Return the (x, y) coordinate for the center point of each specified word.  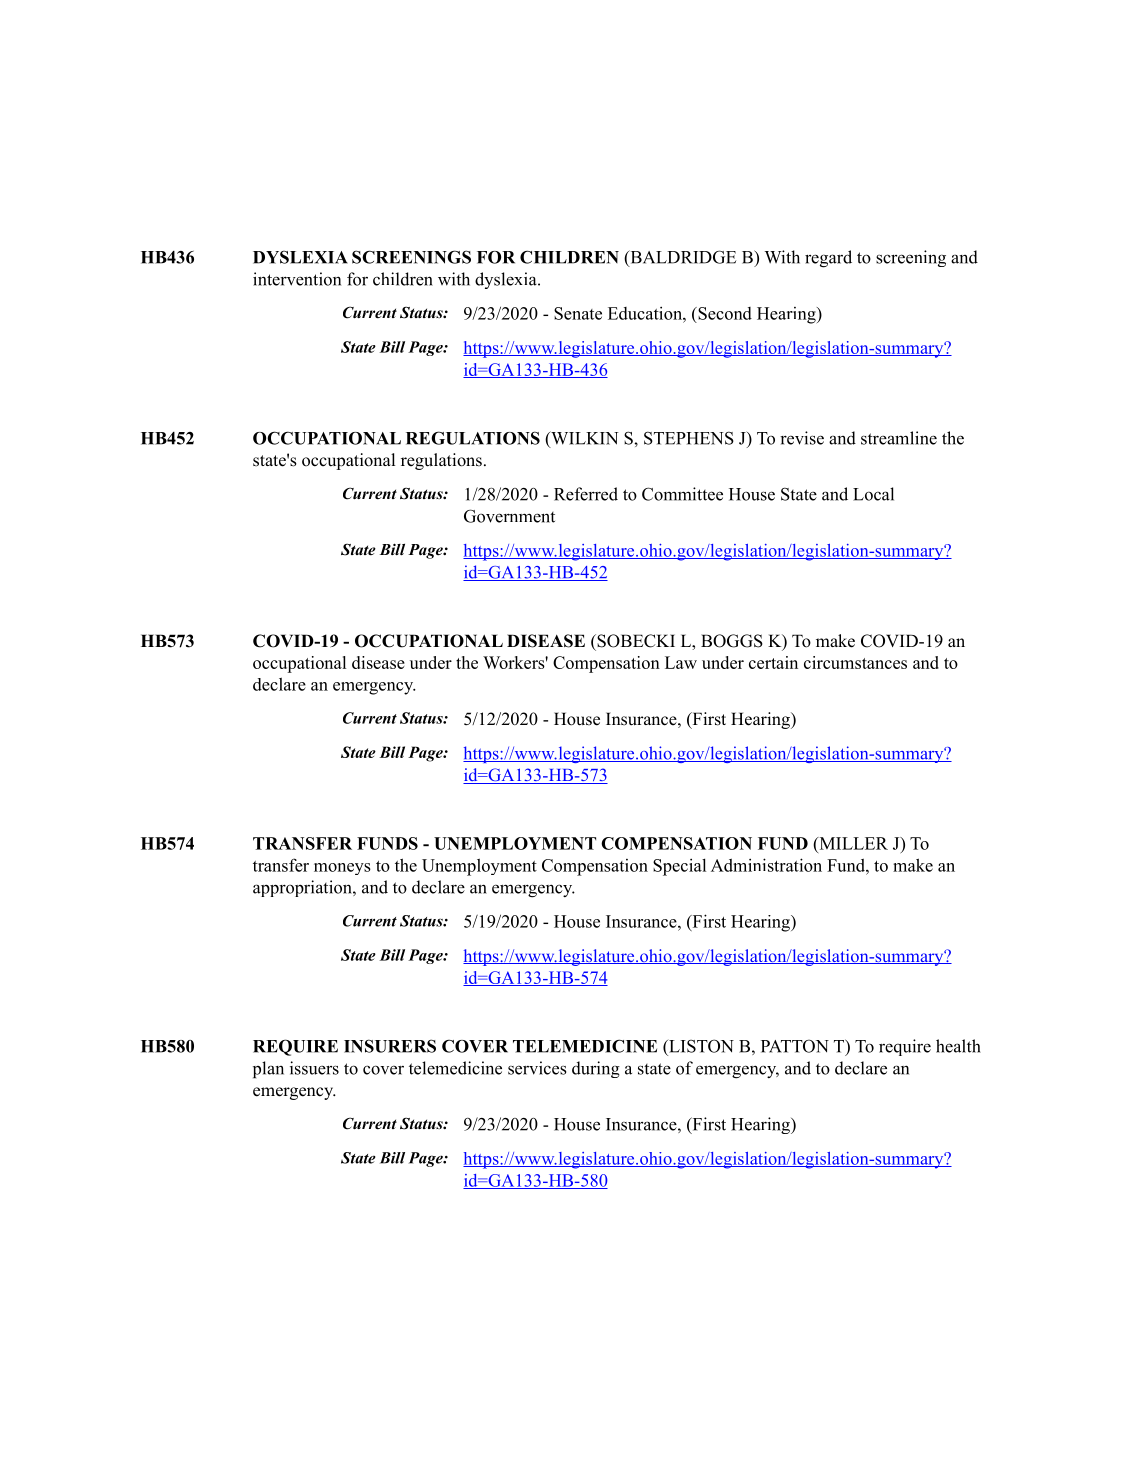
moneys (342, 869)
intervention (297, 279)
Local (873, 494)
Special (679, 867)
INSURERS (390, 1046)
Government (509, 516)
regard (828, 259)
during (596, 1069)
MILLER (852, 843)
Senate (578, 313)
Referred (586, 494)
